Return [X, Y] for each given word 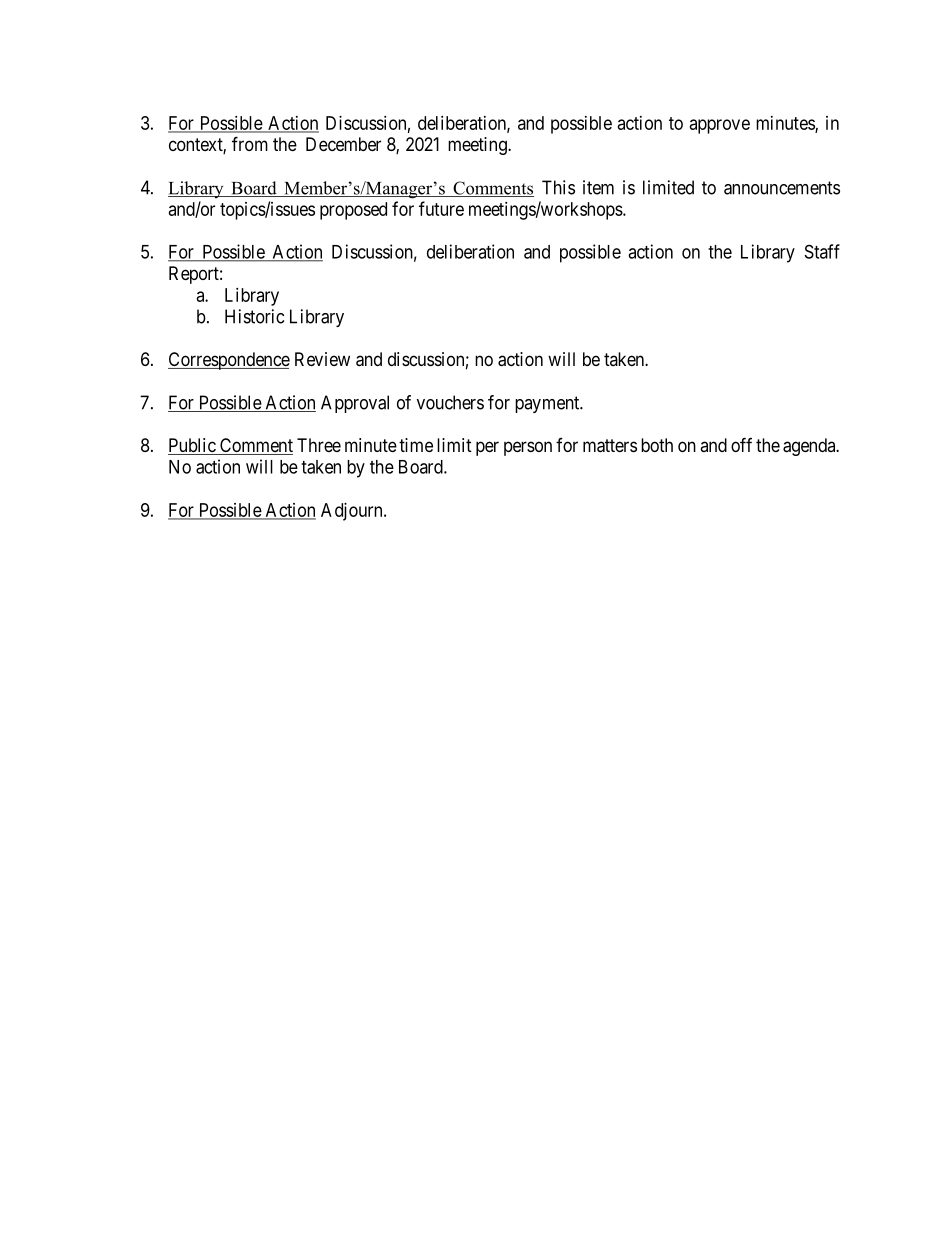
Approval [355, 404]
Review [322, 359]
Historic [254, 316]
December [343, 144]
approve [720, 126]
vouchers [450, 402]
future [441, 208]
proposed [353, 211]
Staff [822, 251]
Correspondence [229, 361]
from [250, 143]
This [558, 187]
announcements [782, 188]
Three [319, 445]
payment [548, 404]
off [741, 444]
